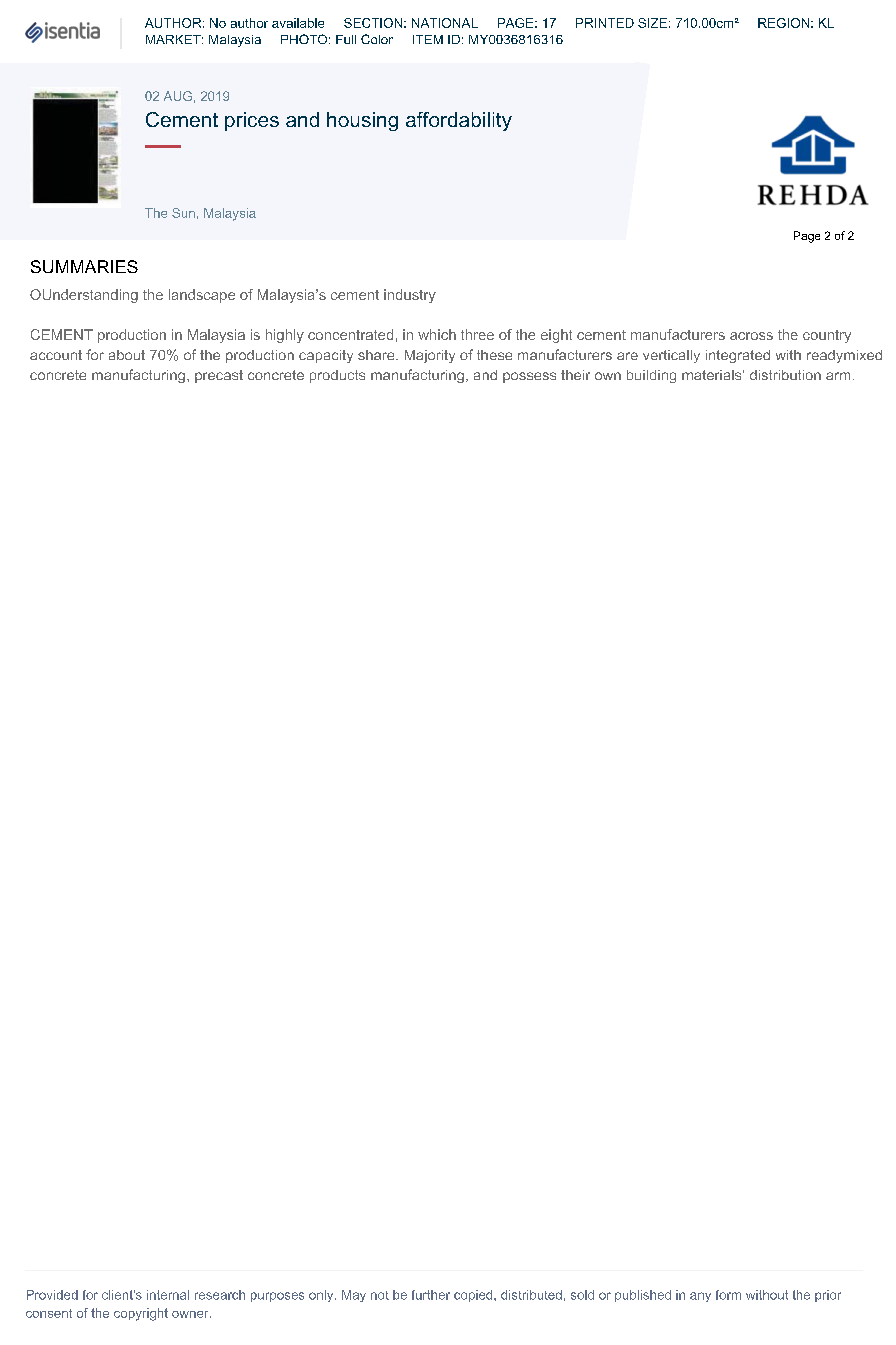 This screenshot has height=1345, width=896. I want to click on SIZE, so click(652, 23).
